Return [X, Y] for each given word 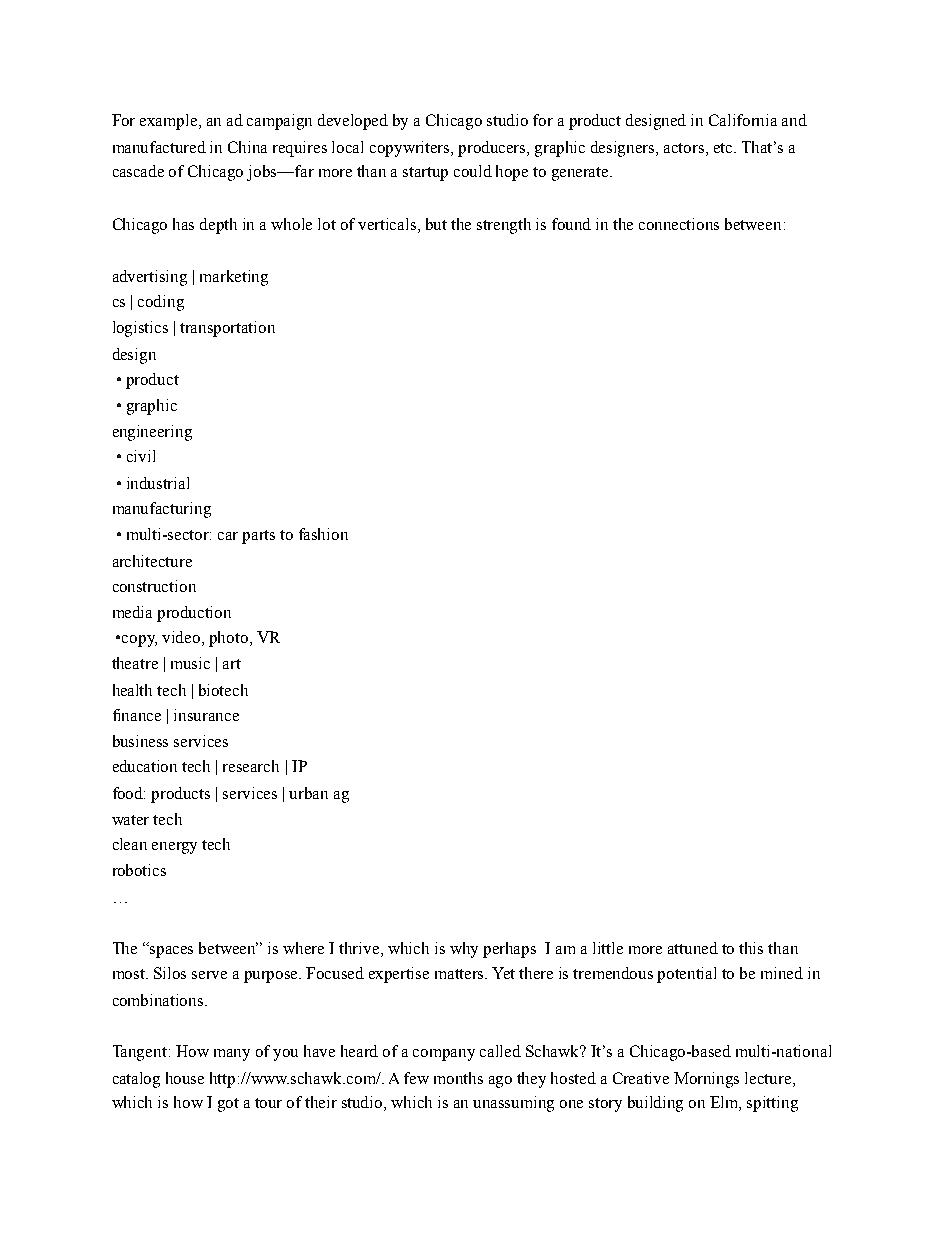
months [458, 1078]
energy [174, 848]
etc [724, 148]
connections [679, 224]
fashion [323, 534]
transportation [227, 329]
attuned [693, 948]
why [464, 950]
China [247, 147]
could [473, 171]
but [436, 224]
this [751, 948]
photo [228, 639]
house [185, 1078]
